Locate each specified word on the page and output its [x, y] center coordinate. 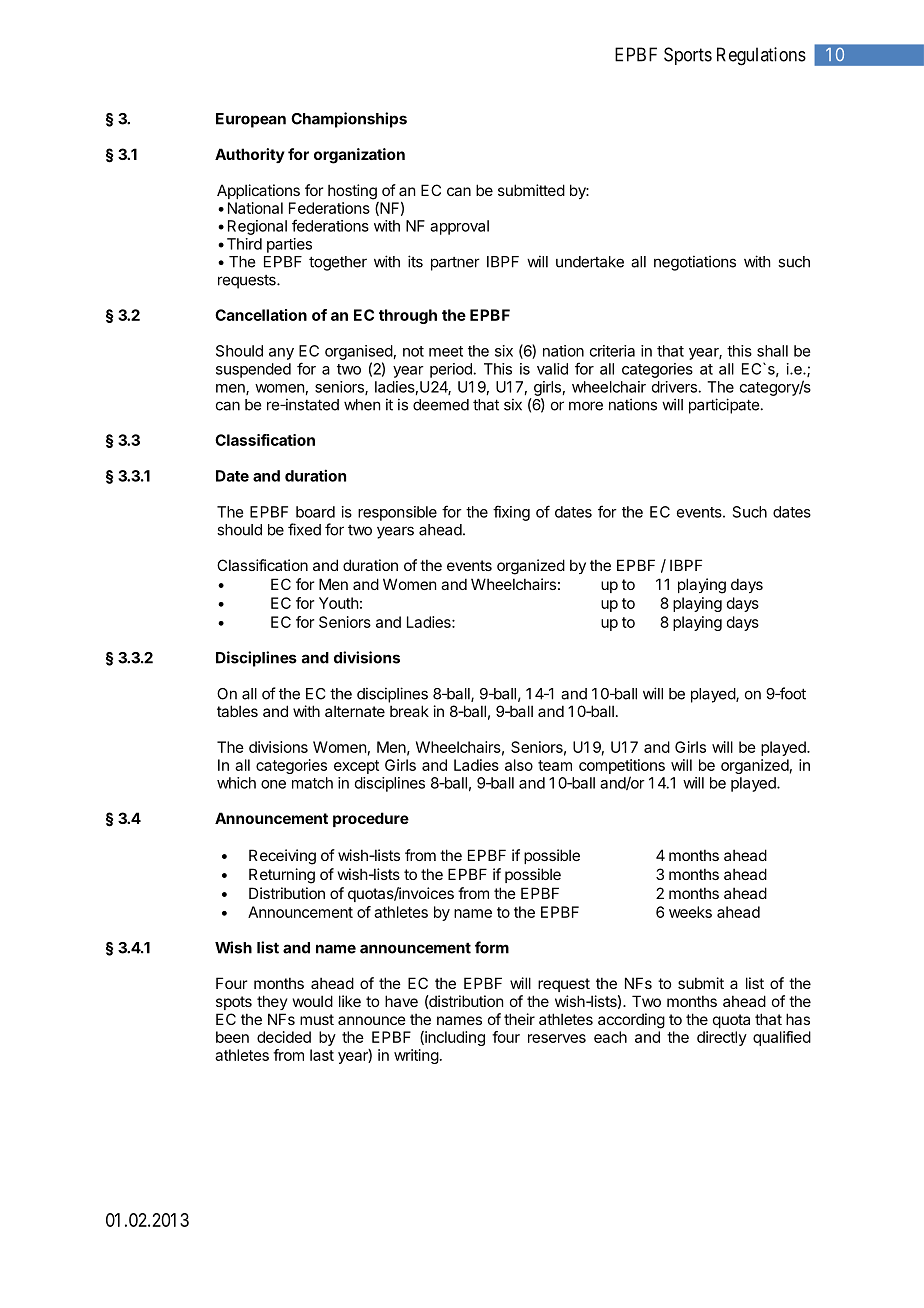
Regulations [761, 56]
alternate [355, 711]
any [281, 354]
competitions [622, 766]
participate [724, 406]
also [519, 765]
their [519, 1019]
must [317, 1019]
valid [552, 369]
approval [459, 227]
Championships [349, 120]
